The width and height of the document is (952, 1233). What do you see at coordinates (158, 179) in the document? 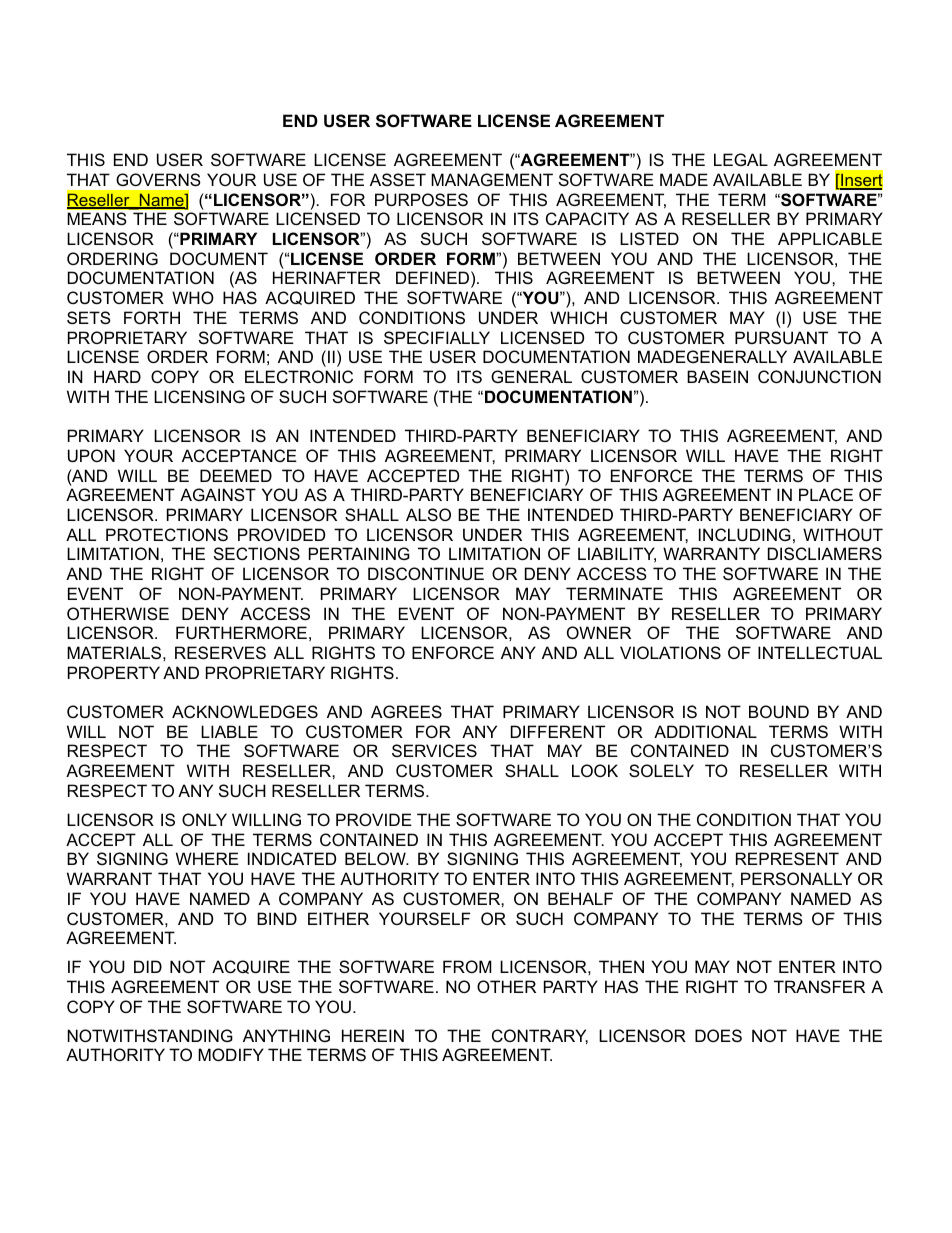
I see `GOVERNS` at bounding box center [158, 179].
